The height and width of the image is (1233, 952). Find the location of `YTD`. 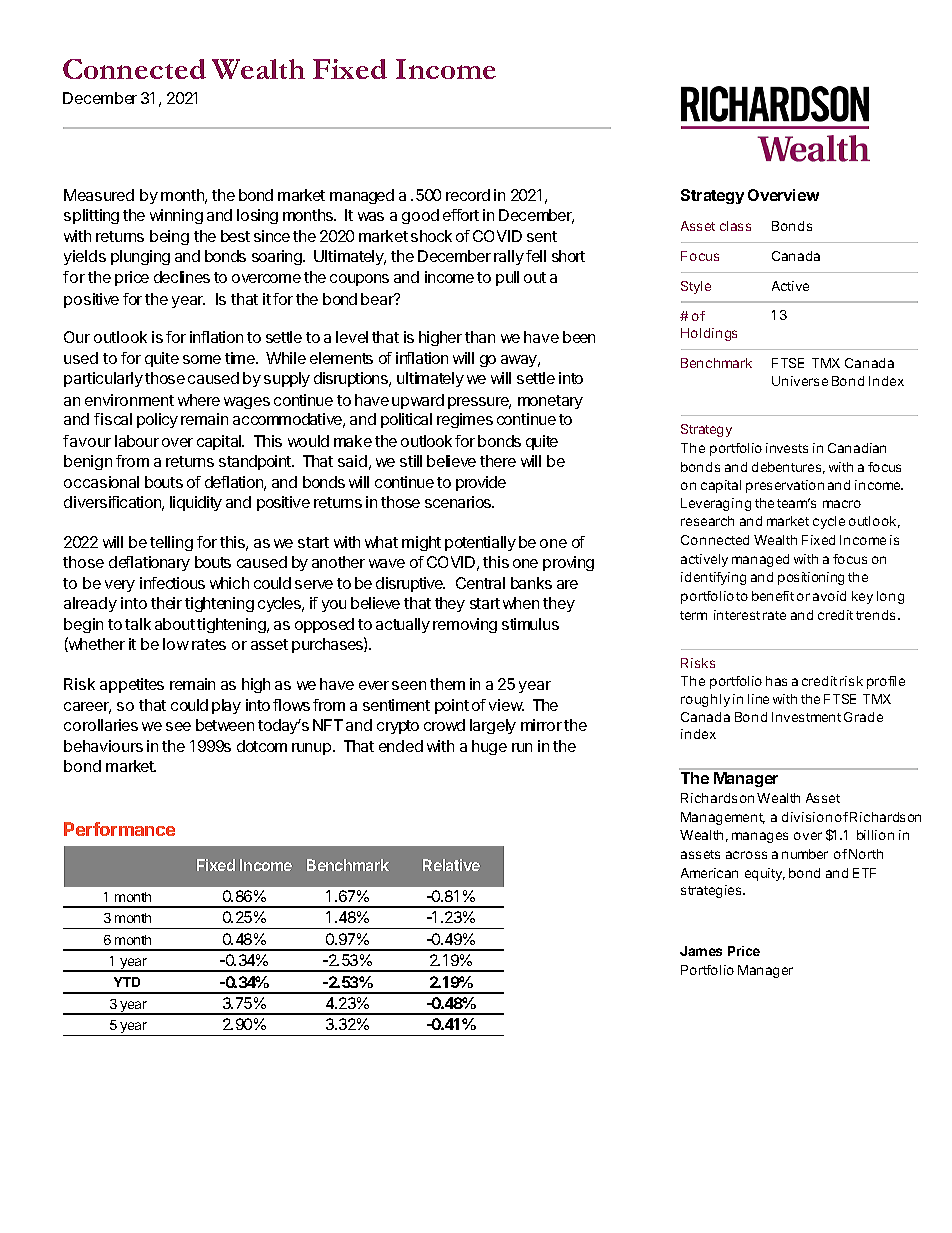

YTD is located at coordinates (127, 982).
